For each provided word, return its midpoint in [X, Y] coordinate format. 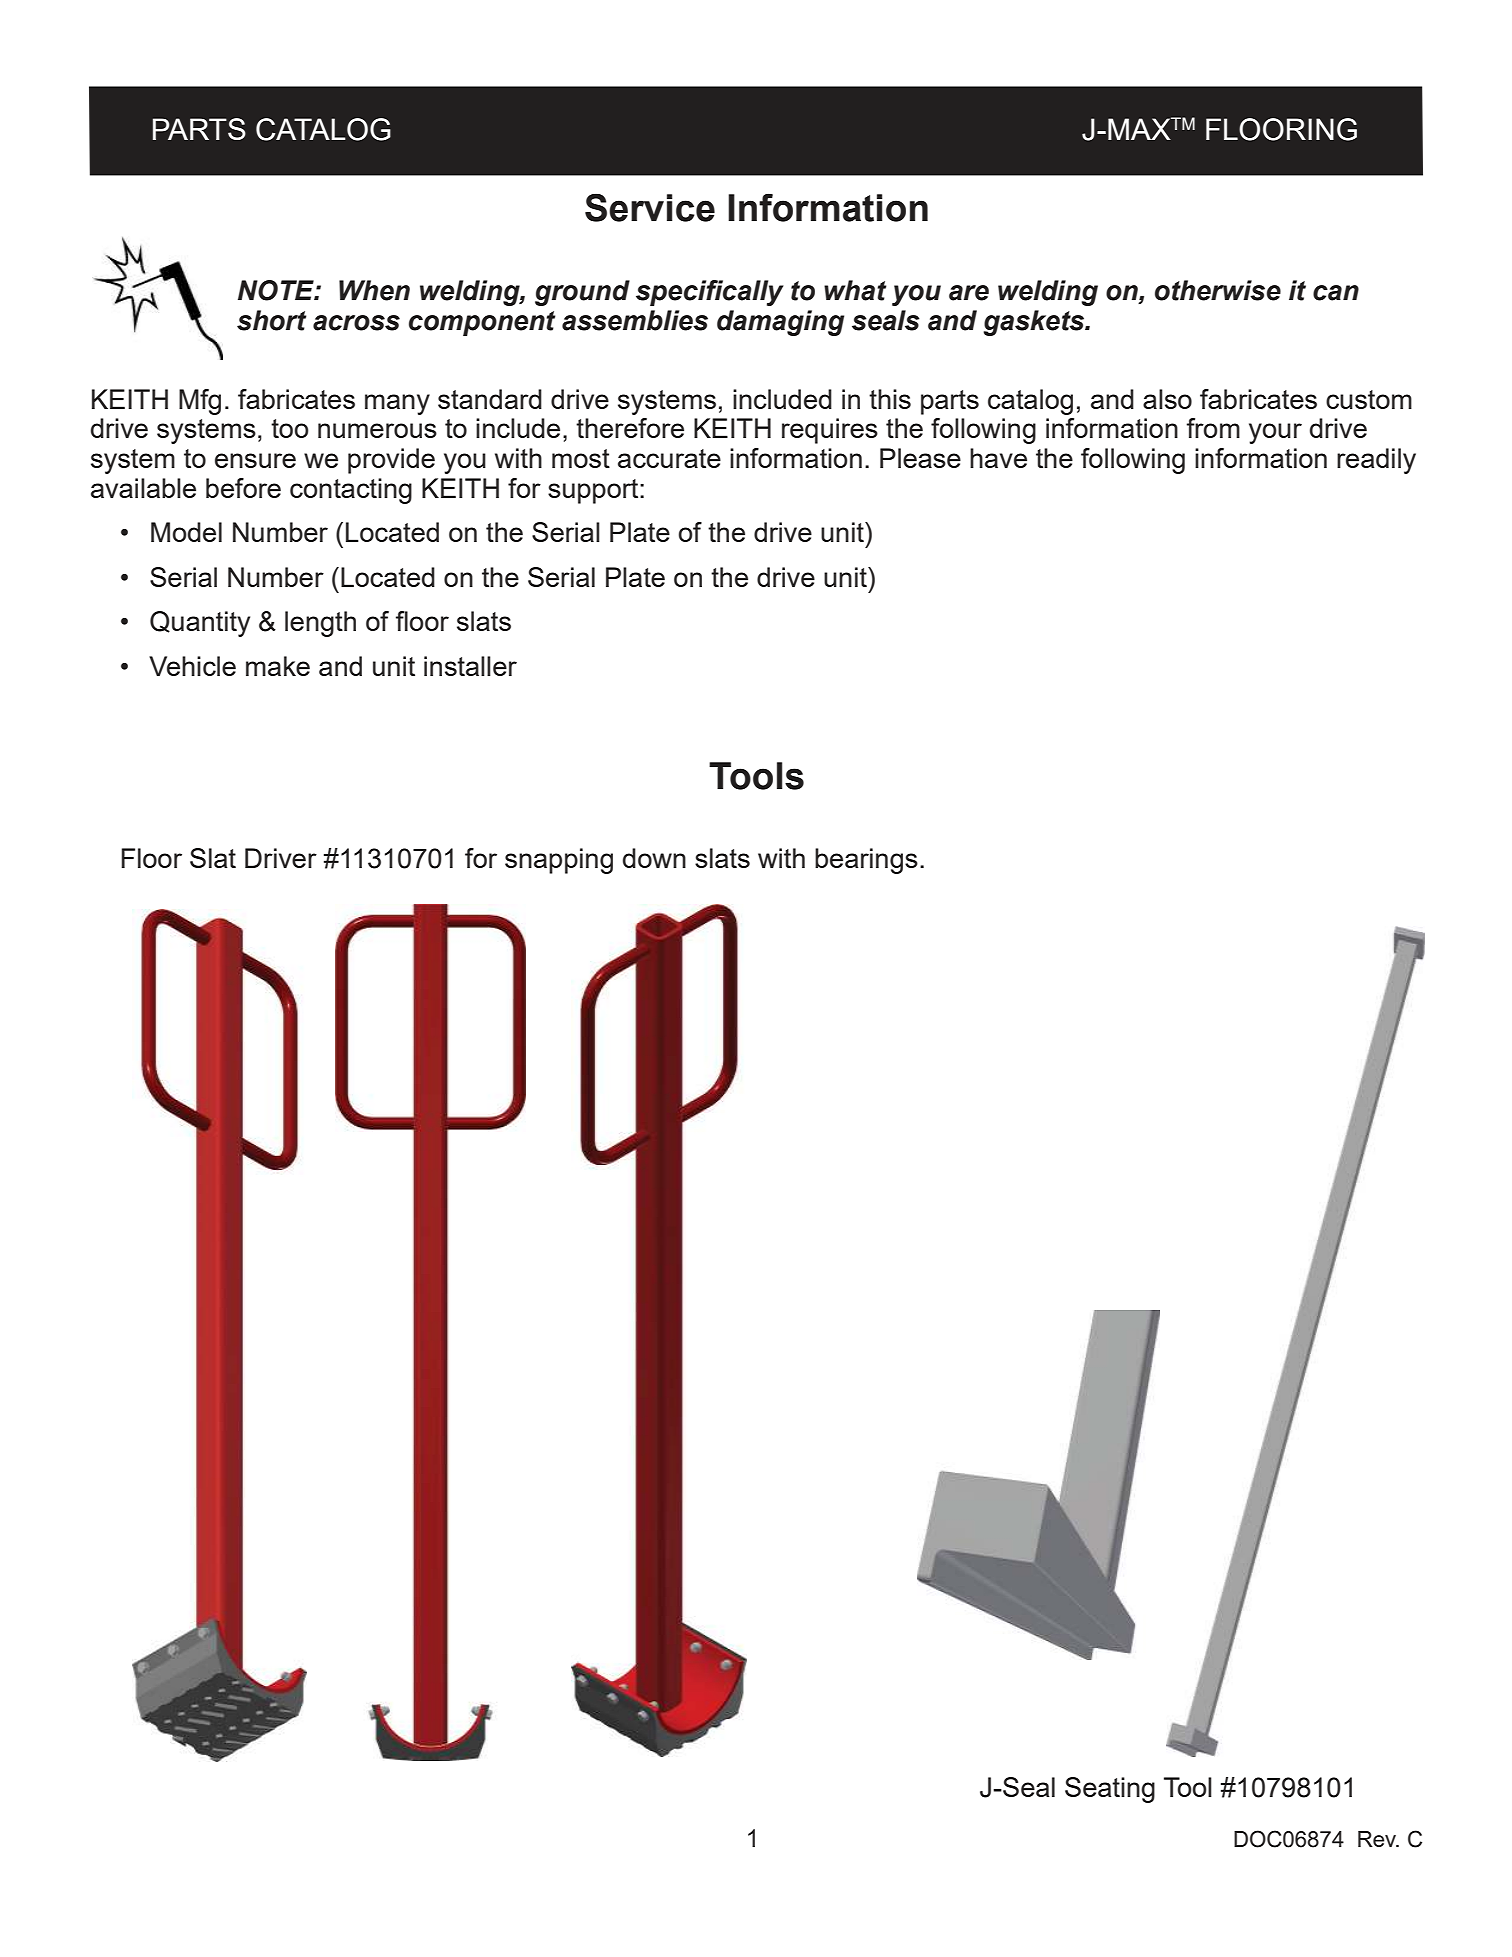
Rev [1378, 1839]
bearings [866, 861]
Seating [1110, 1790]
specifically [709, 293]
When [374, 290]
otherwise [1218, 290]
